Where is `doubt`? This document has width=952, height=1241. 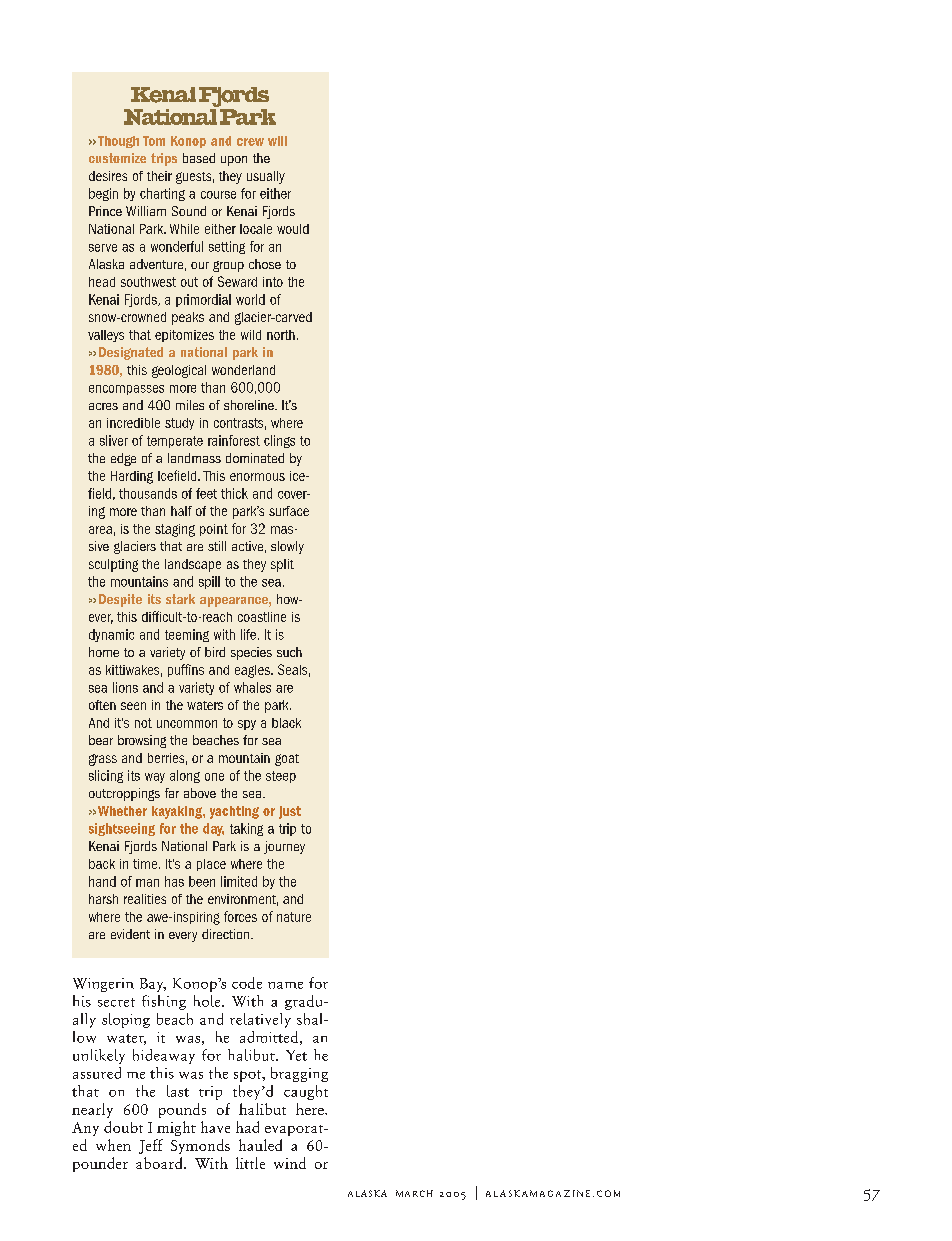
doubt is located at coordinates (123, 1127).
